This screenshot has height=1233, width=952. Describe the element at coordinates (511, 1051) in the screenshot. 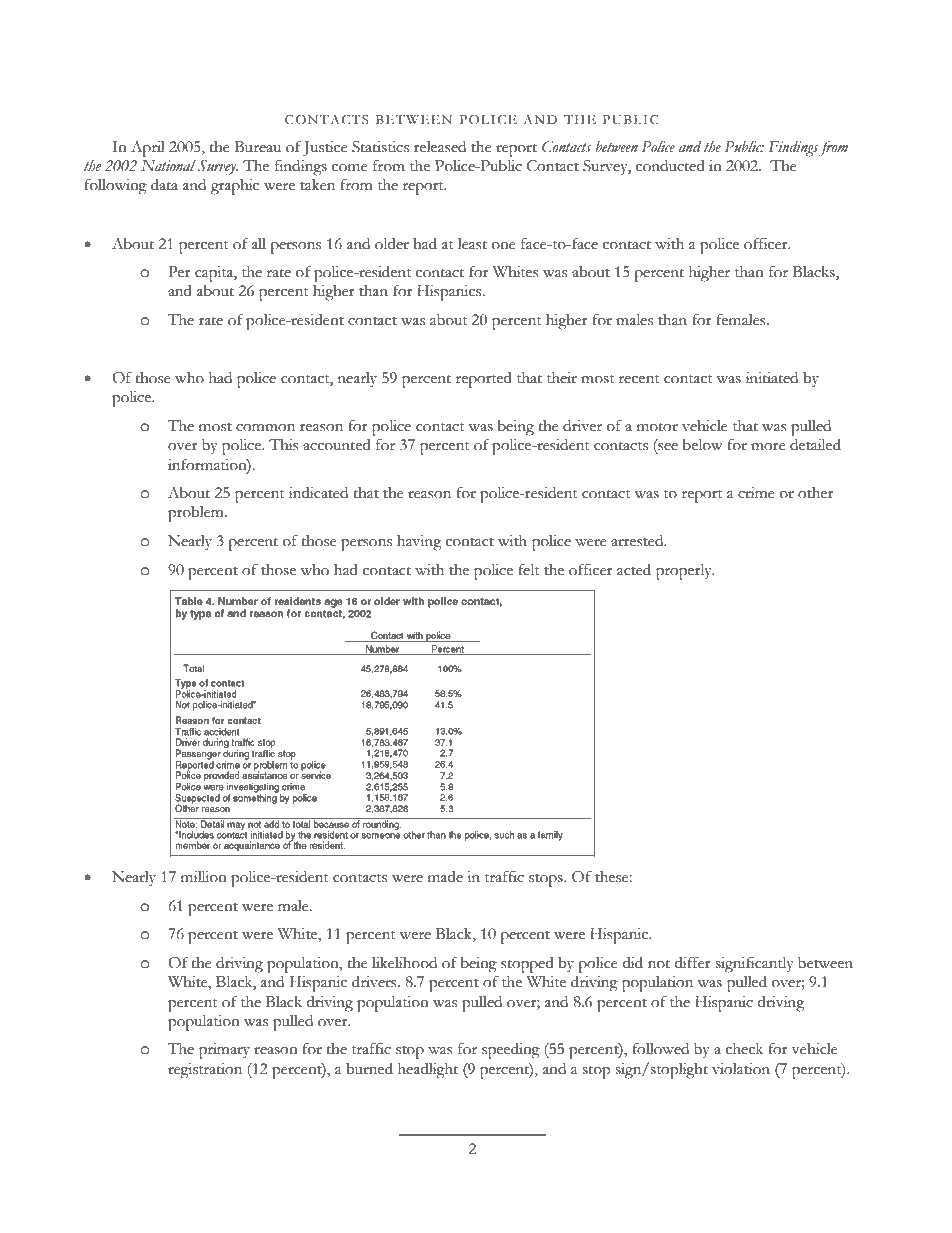

I see `speeding` at that location.
